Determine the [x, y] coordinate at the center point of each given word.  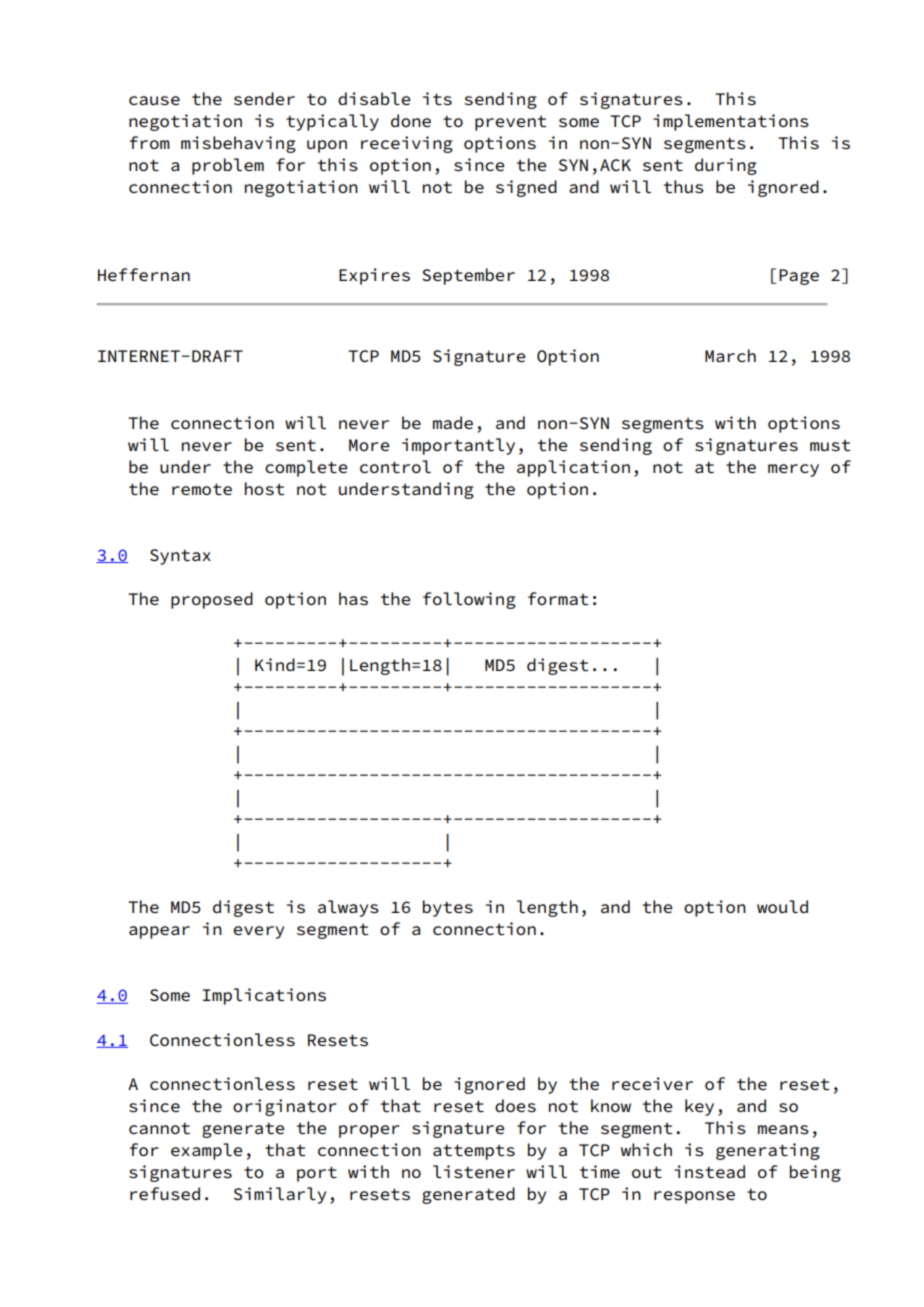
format [558, 599]
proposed [212, 600]
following [469, 600]
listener [474, 1172]
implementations [731, 122]
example [206, 1151]
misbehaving [238, 144]
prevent [510, 123]
